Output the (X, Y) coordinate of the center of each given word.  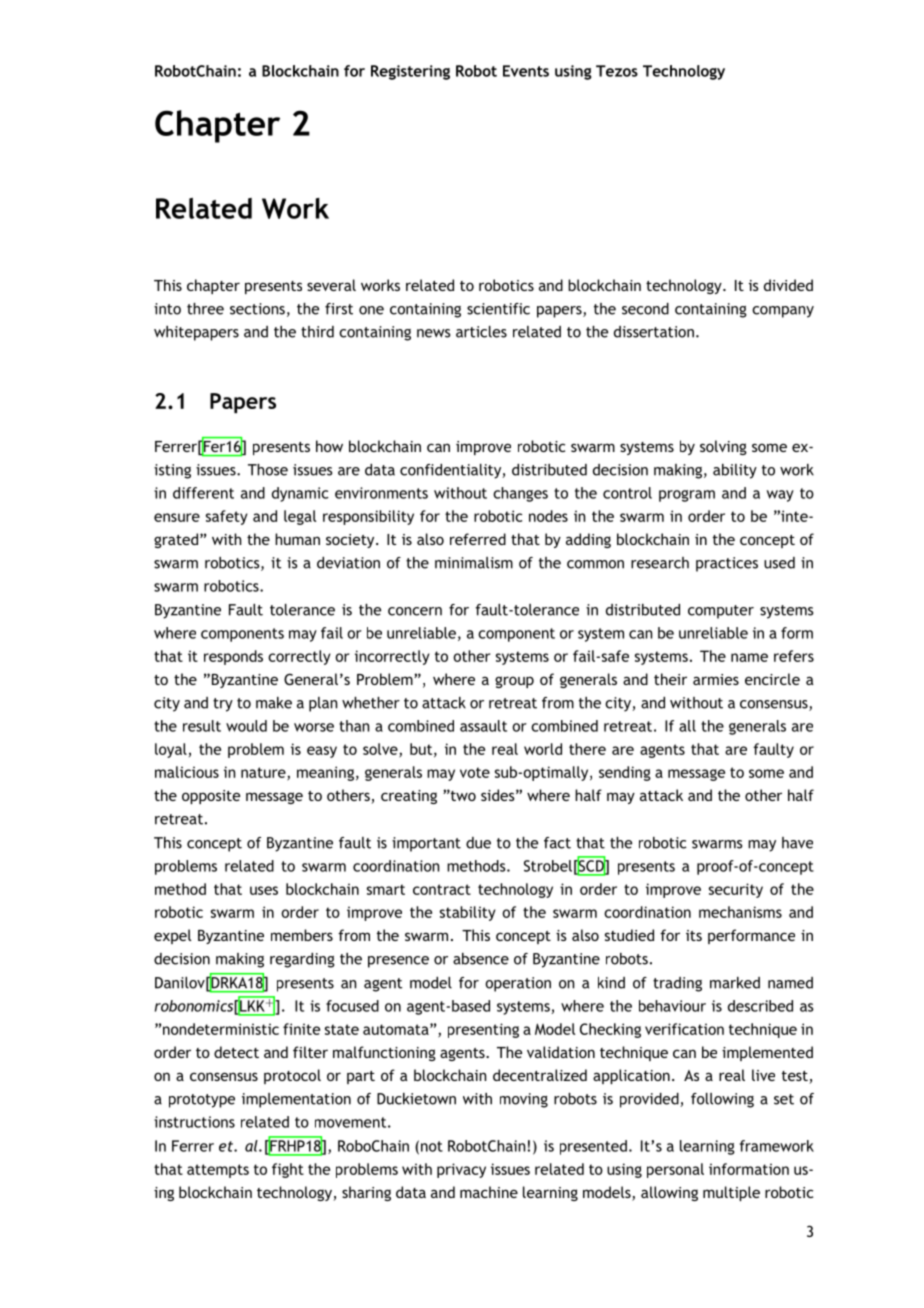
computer (721, 612)
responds (233, 657)
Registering (410, 72)
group (514, 682)
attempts (218, 1171)
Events (526, 71)
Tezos (617, 71)
